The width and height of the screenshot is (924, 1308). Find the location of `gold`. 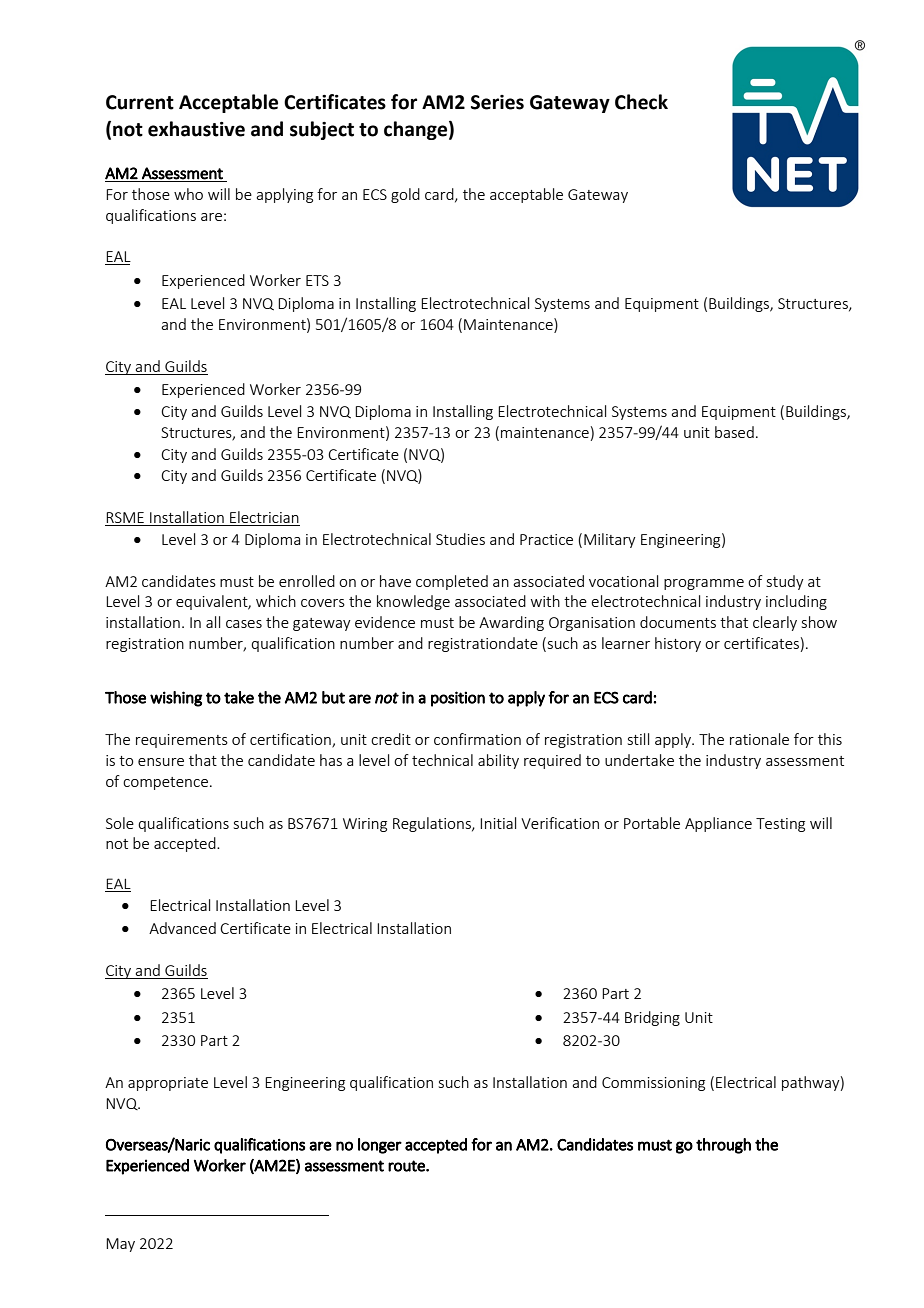

gold is located at coordinates (405, 195).
